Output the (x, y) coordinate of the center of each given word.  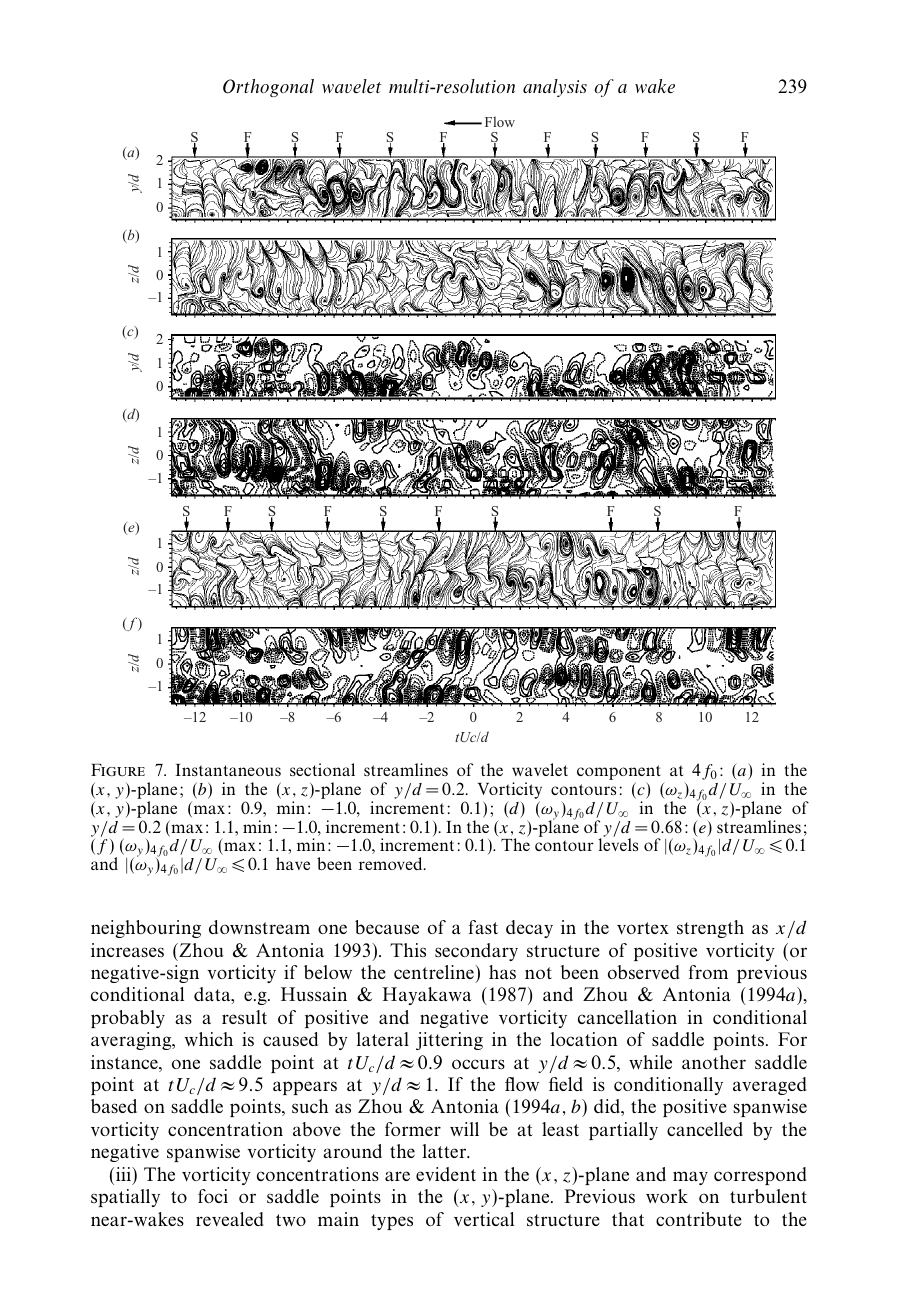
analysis (555, 88)
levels (618, 844)
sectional (322, 769)
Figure (118, 770)
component (619, 774)
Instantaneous (228, 770)
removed (392, 863)
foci (213, 1196)
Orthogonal (268, 88)
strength (710, 929)
